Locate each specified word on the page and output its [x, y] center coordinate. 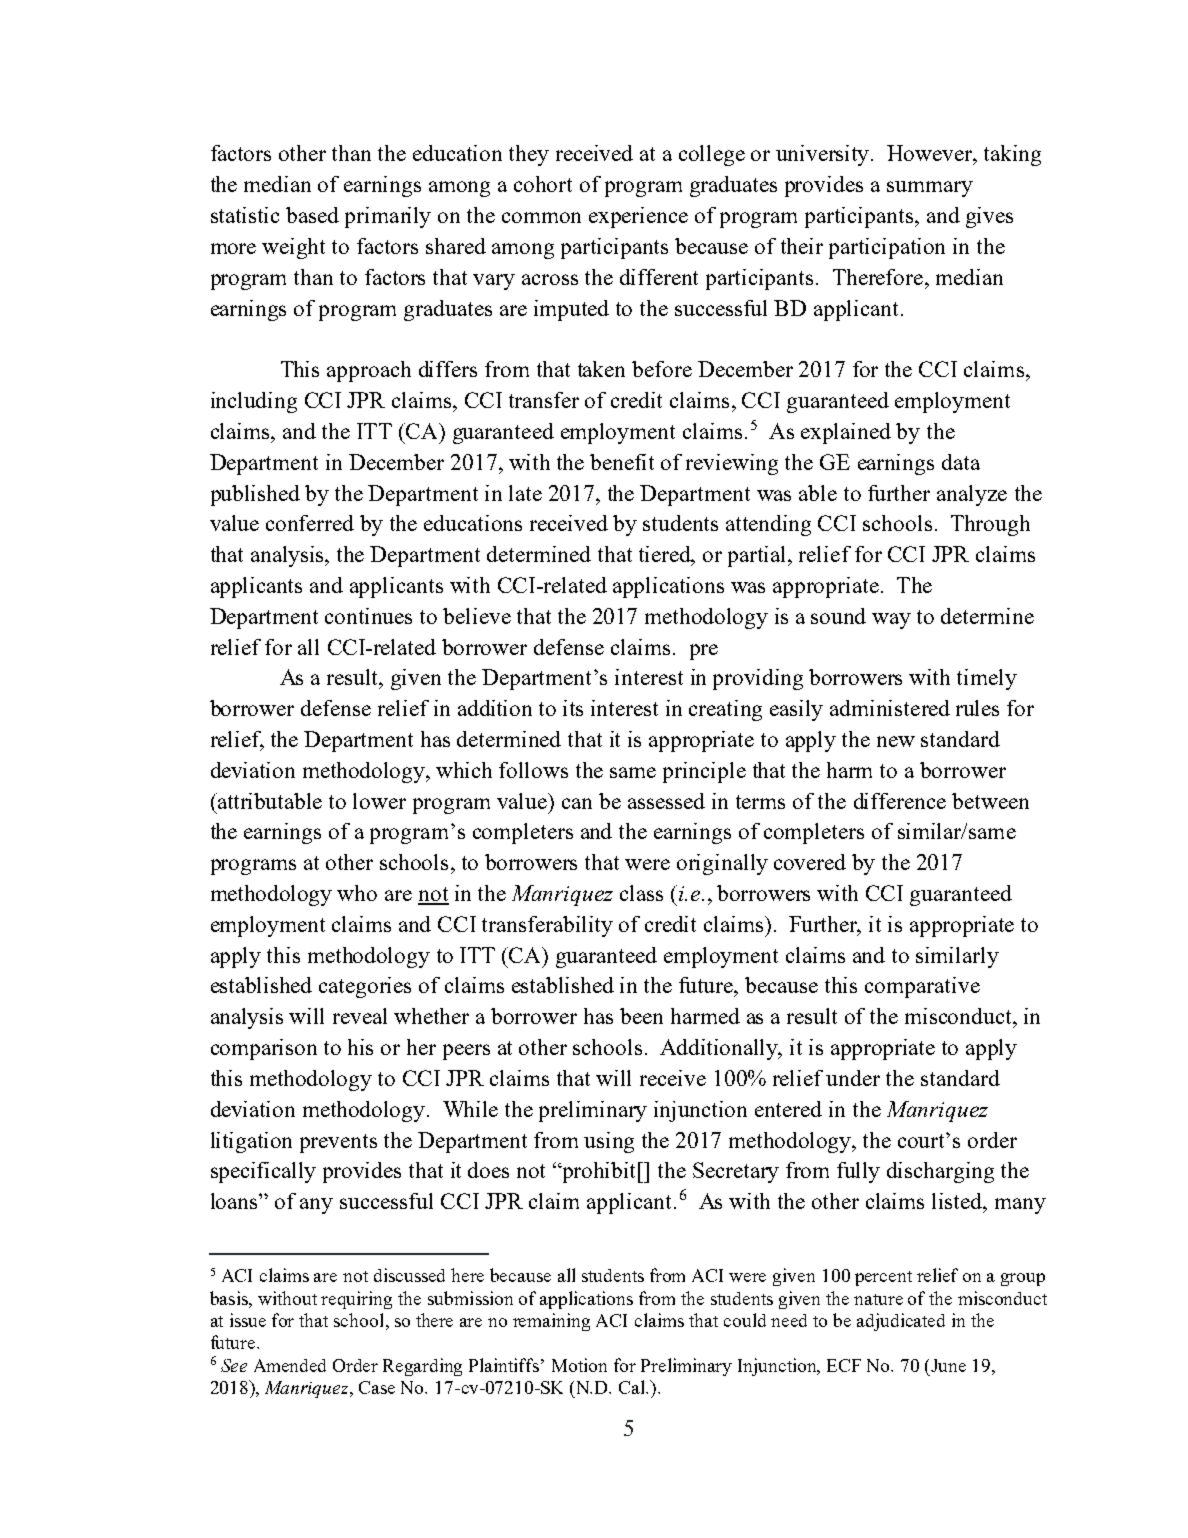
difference [900, 801]
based [312, 215]
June [948, 1365]
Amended [290, 1365]
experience [638, 217]
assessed [666, 801]
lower [379, 801]
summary [930, 189]
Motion [579, 1365]
